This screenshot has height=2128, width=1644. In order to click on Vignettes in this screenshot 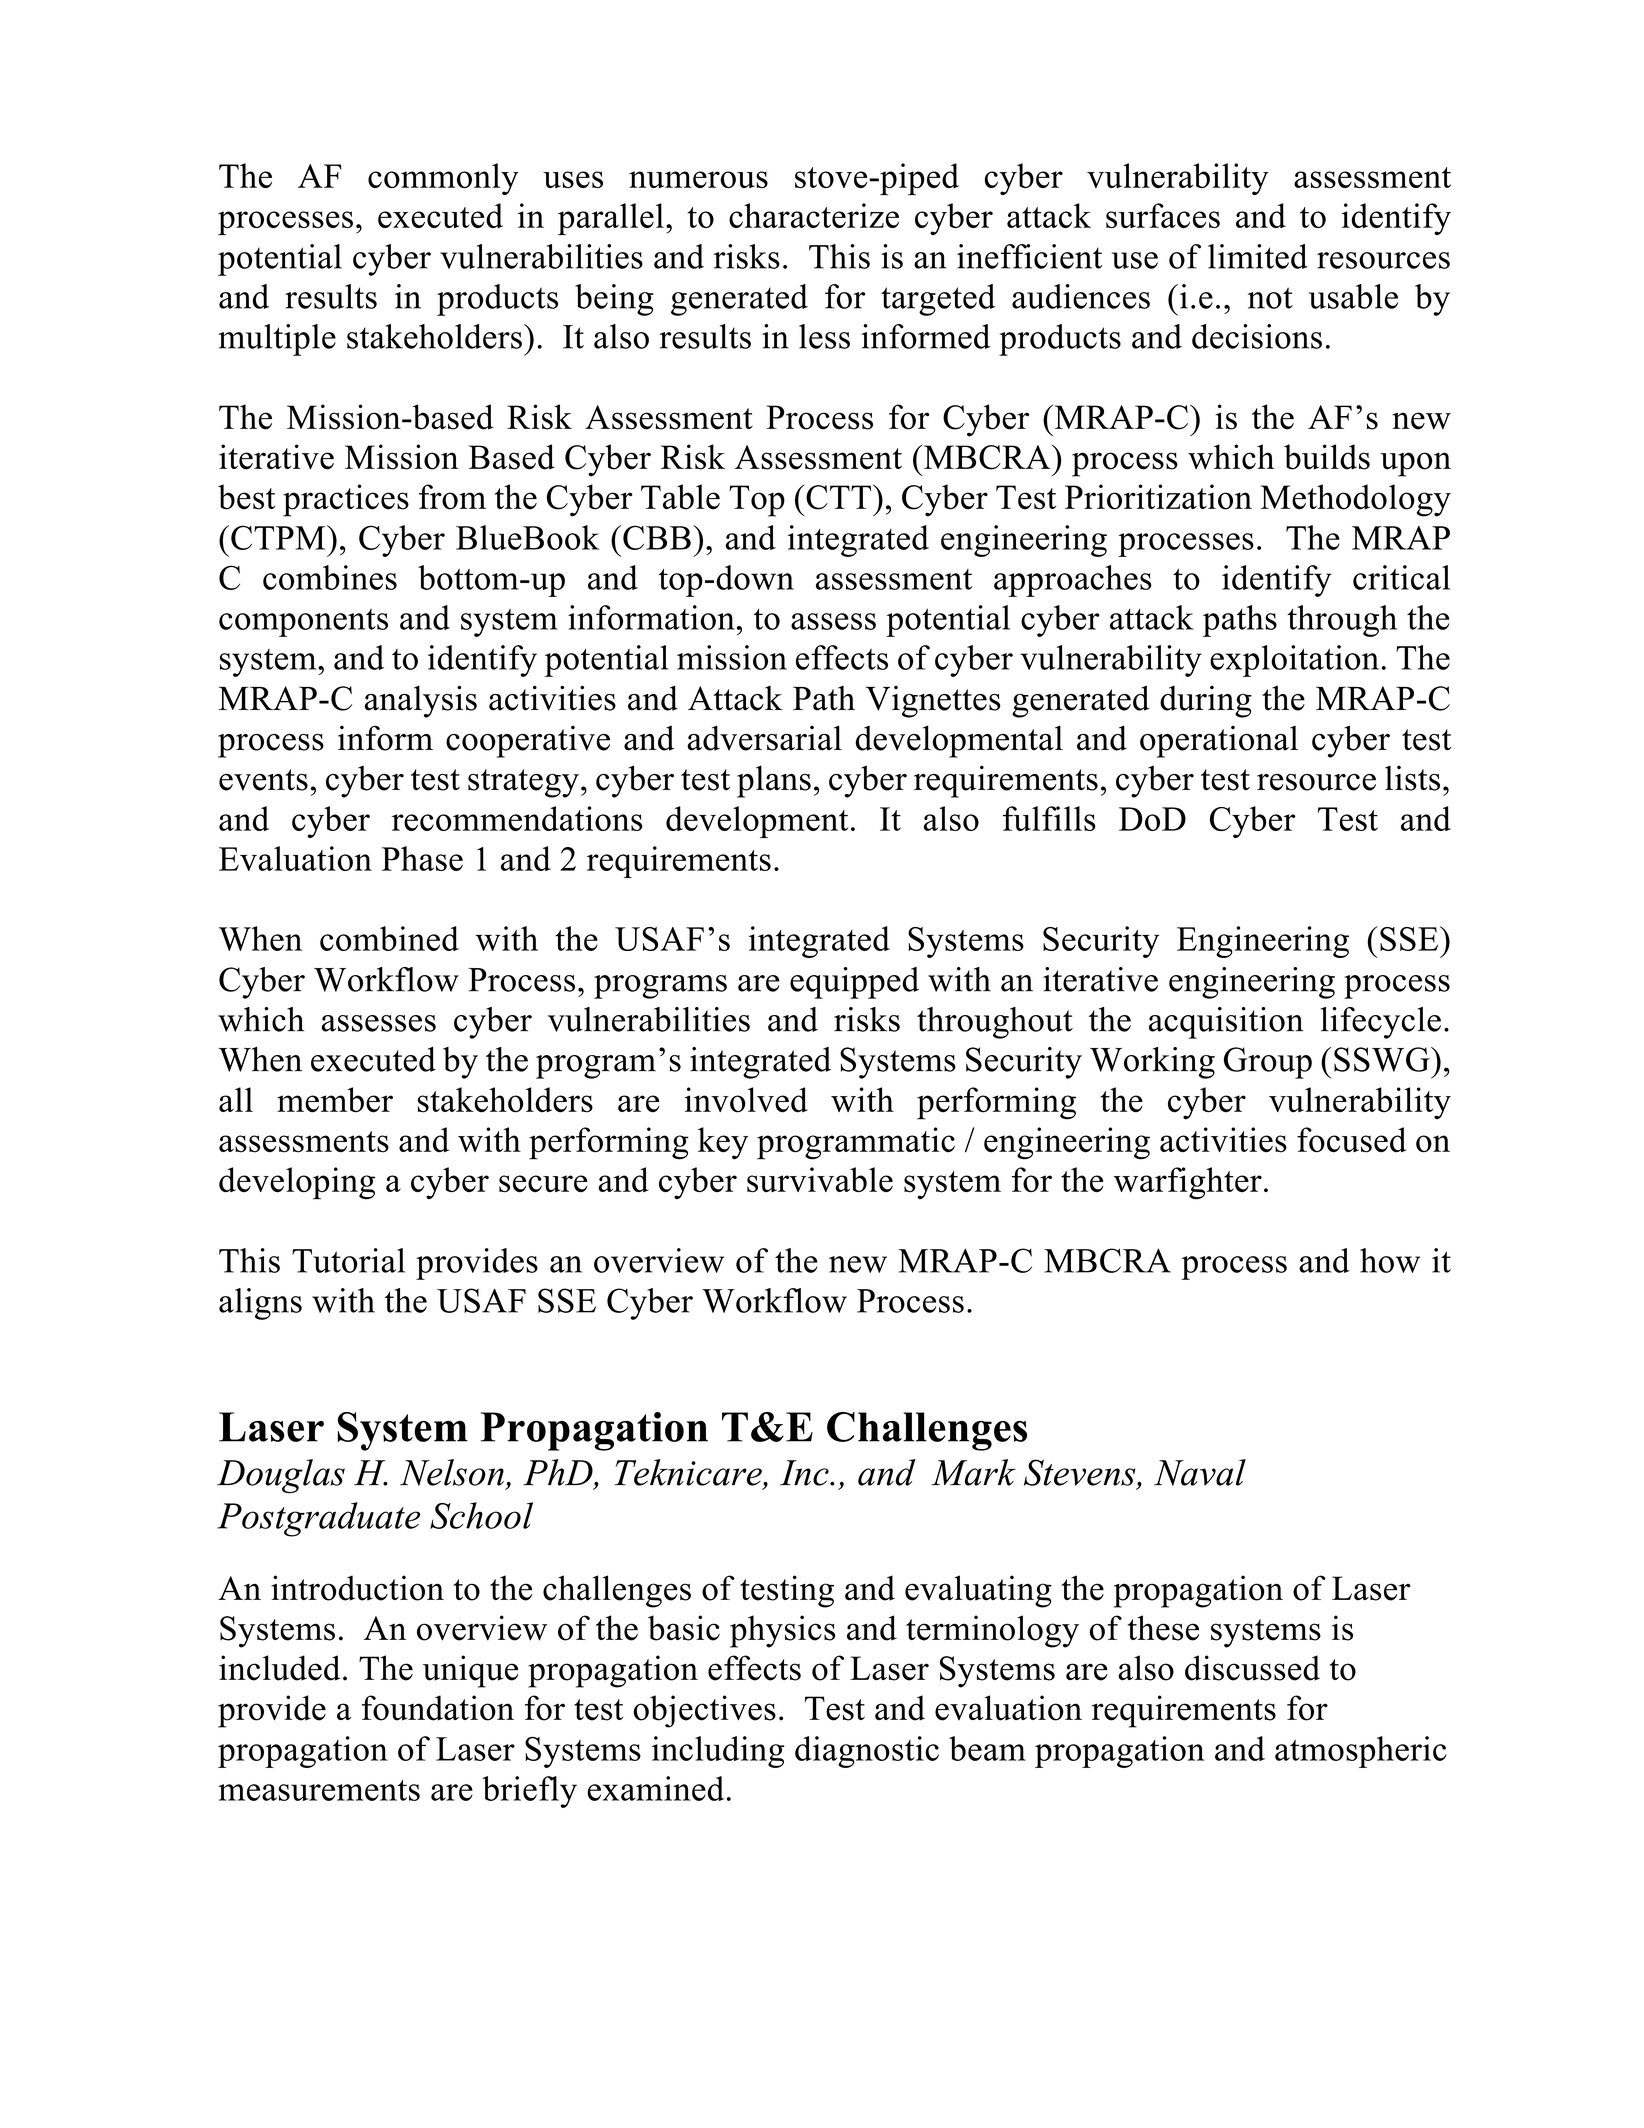, I will do `click(933, 702)`.
